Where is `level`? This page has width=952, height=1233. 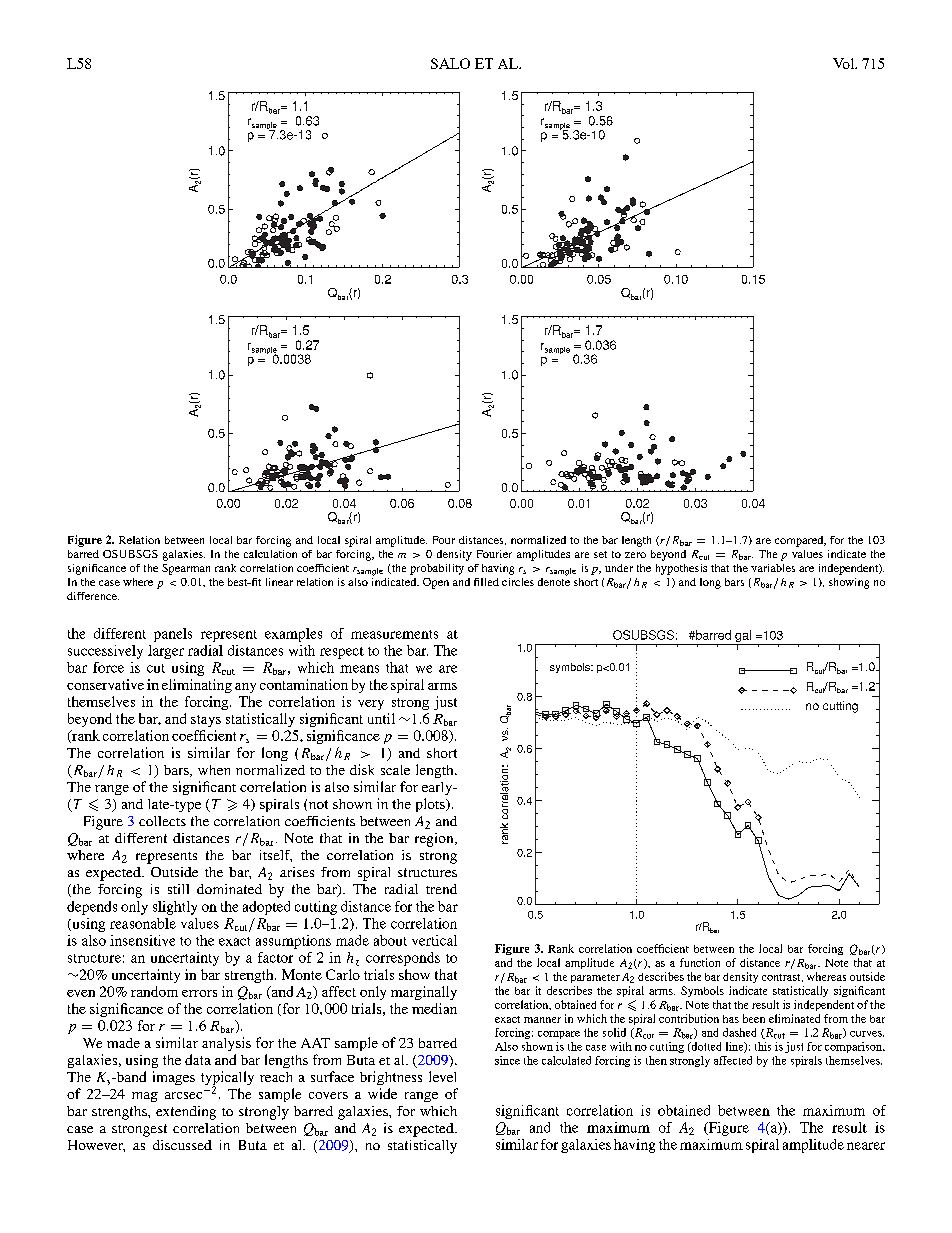
level is located at coordinates (442, 1076).
